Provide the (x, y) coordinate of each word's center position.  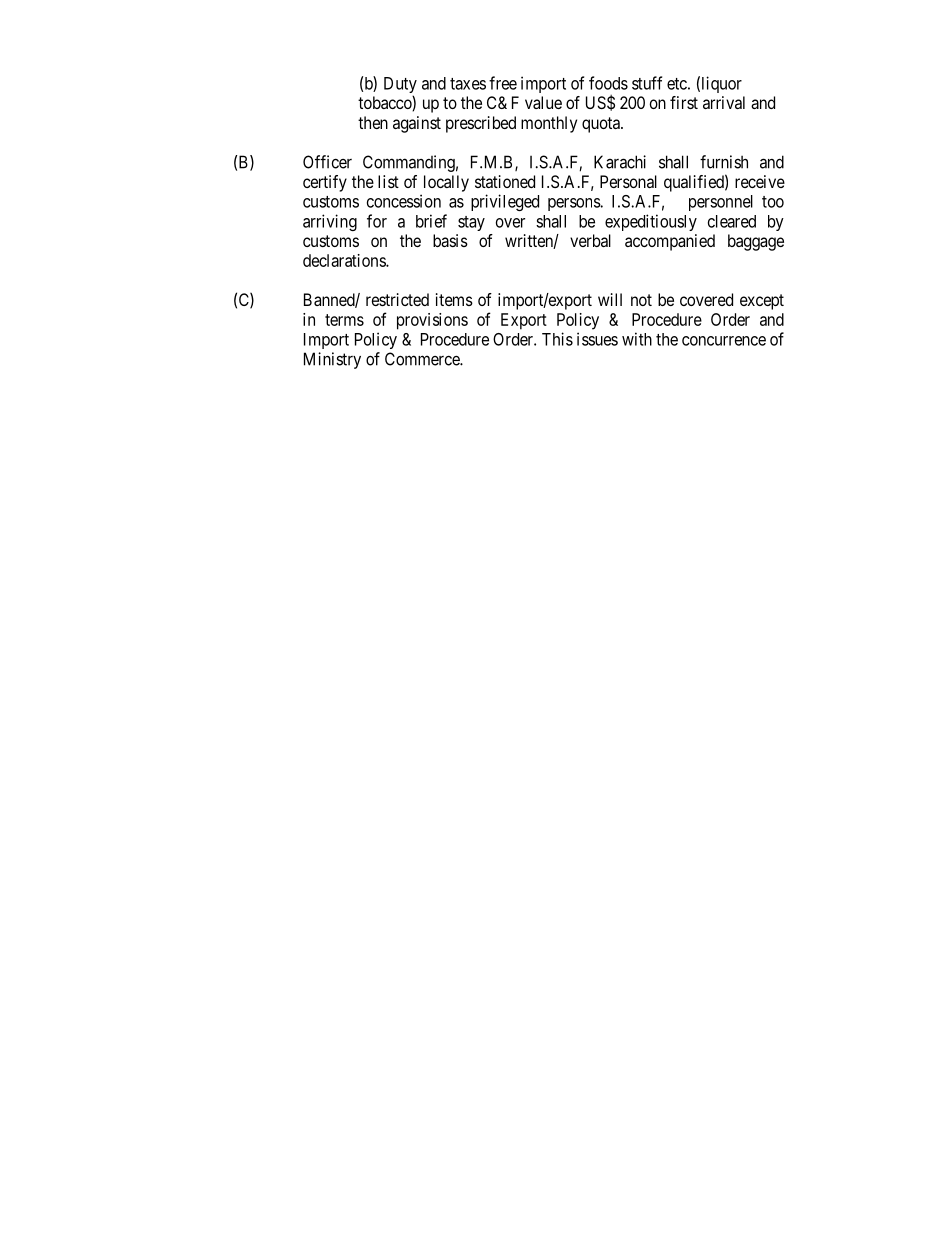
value (543, 102)
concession (404, 201)
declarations (345, 260)
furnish (724, 162)
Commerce (423, 359)
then (373, 122)
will (610, 299)
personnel (721, 203)
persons (574, 204)
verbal (590, 240)
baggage (756, 242)
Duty (400, 86)
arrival (724, 102)
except (762, 302)
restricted (397, 299)
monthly (549, 124)
